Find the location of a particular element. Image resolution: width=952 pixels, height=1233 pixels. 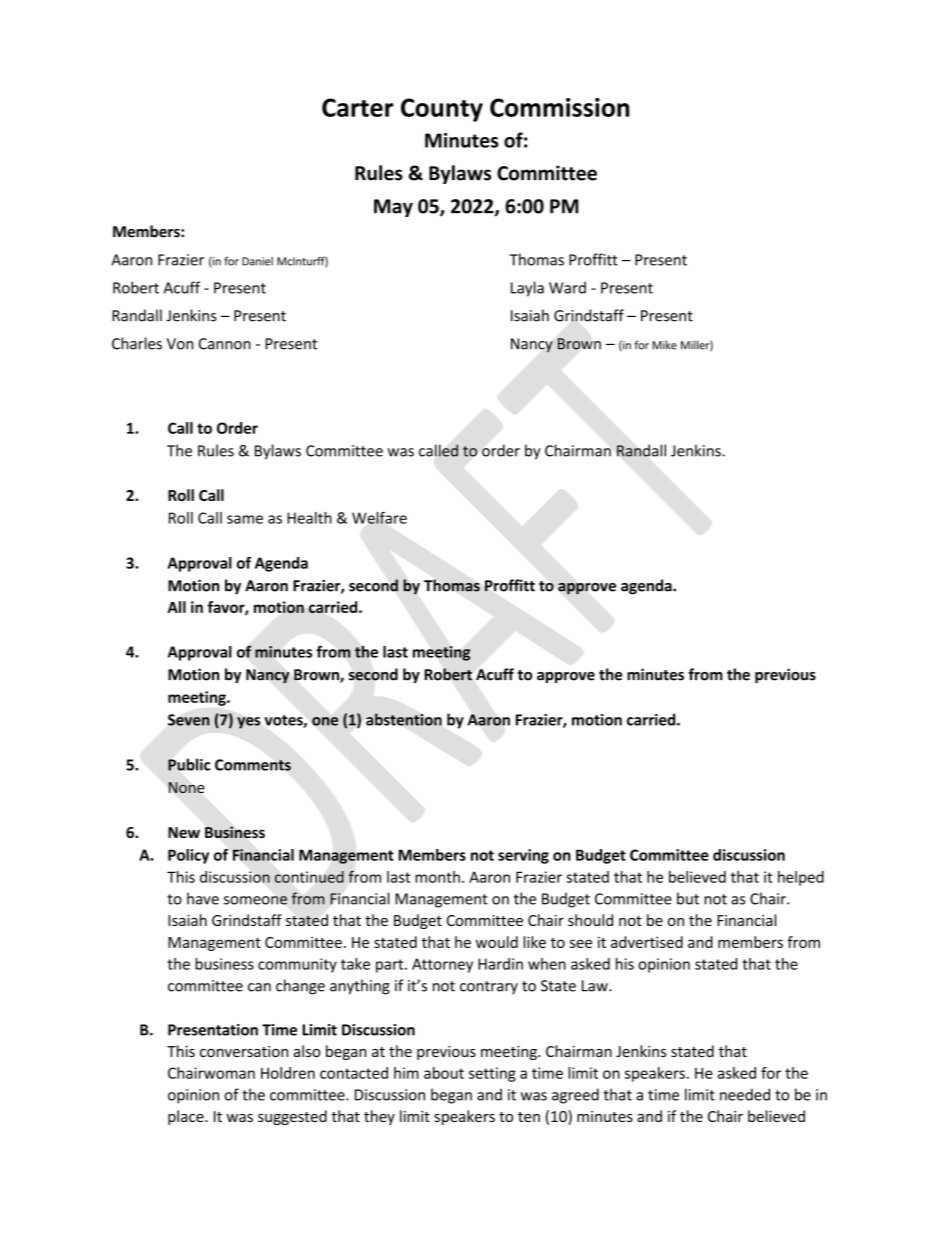

abstention is located at coordinates (404, 719).
